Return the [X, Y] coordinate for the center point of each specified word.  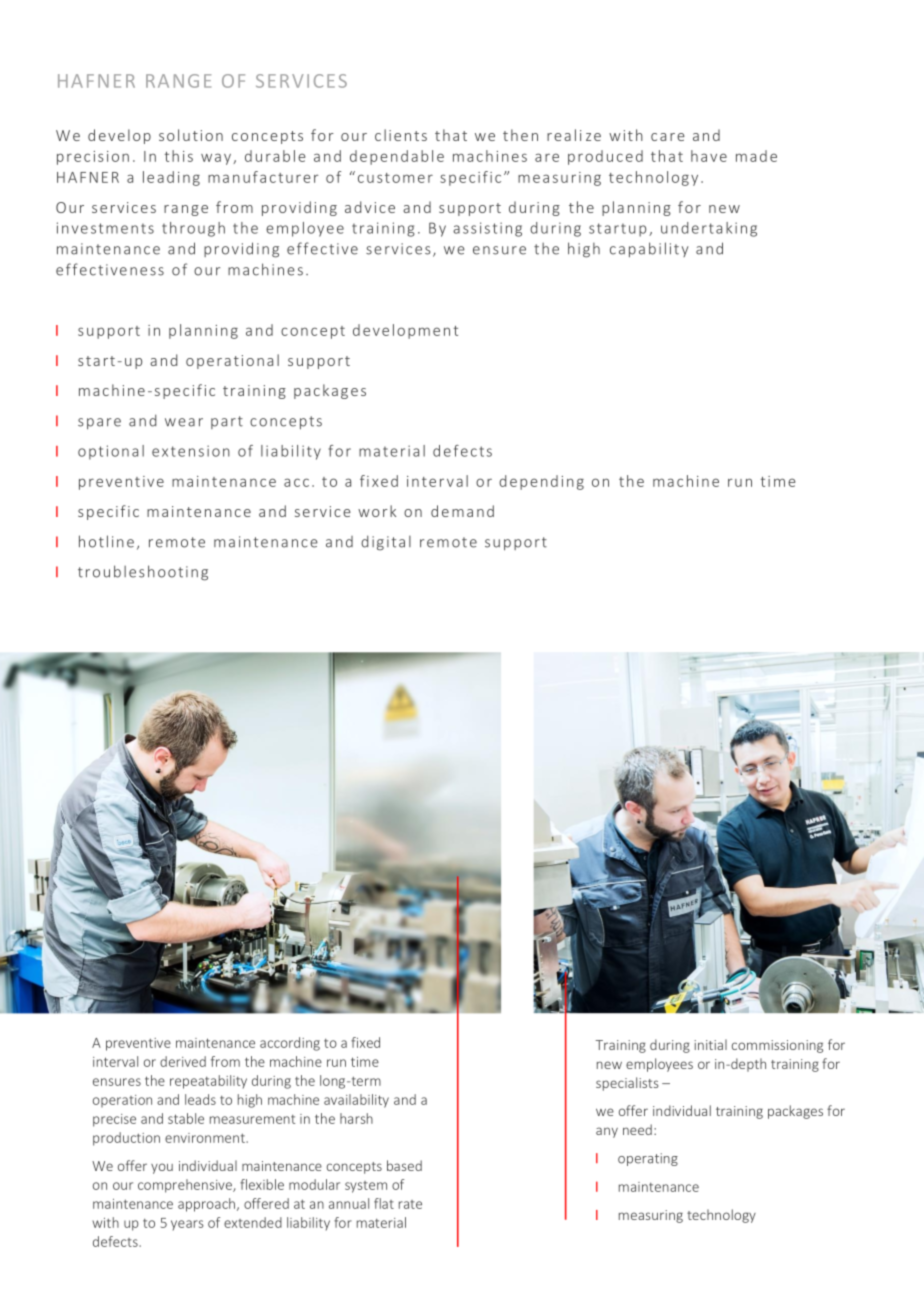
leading [171, 178]
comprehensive [186, 1186]
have [709, 156]
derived [183, 1061]
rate [410, 1204]
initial [710, 1044]
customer [395, 178]
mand [473, 511]
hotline [106, 541]
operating [648, 1159]
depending [541, 482]
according [290, 1044]
